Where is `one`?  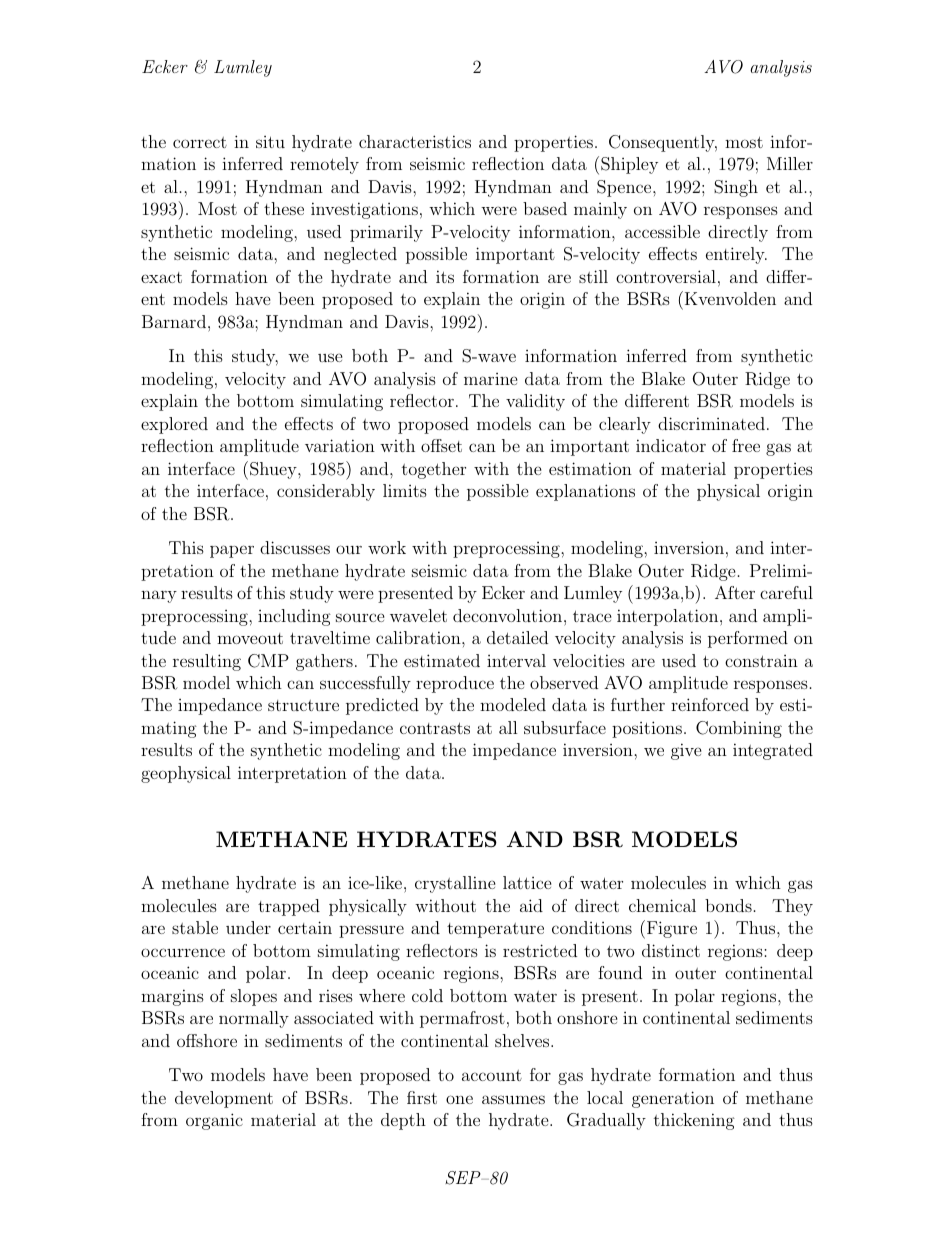
one is located at coordinates (459, 1099).
